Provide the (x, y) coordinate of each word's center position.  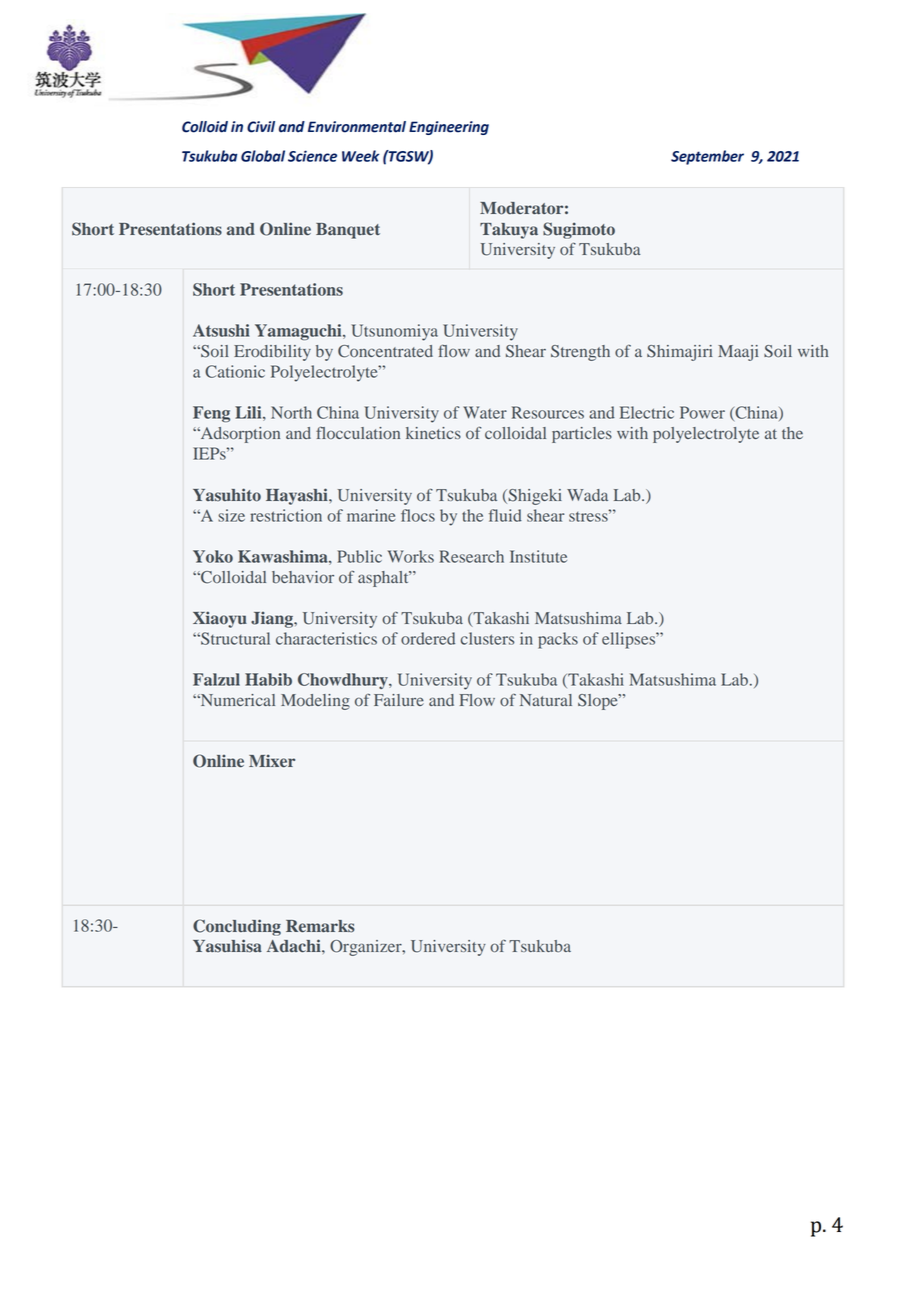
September (707, 157)
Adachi (295, 946)
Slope (599, 702)
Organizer (367, 948)
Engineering (449, 128)
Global (263, 156)
